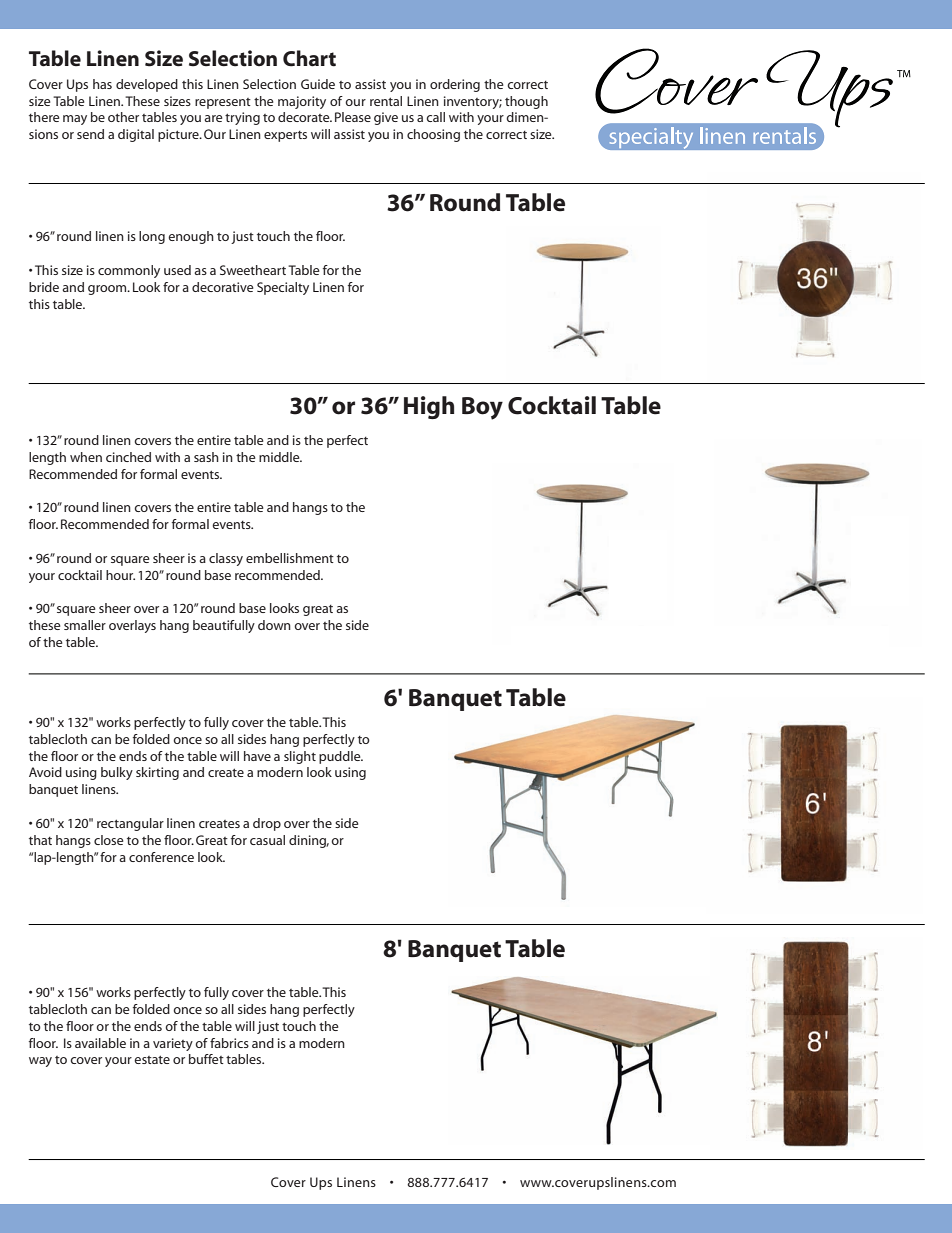 Image resolution: width=952 pixels, height=1233 pixels. What do you see at coordinates (100, 1043) in the image?
I see `available` at bounding box center [100, 1043].
